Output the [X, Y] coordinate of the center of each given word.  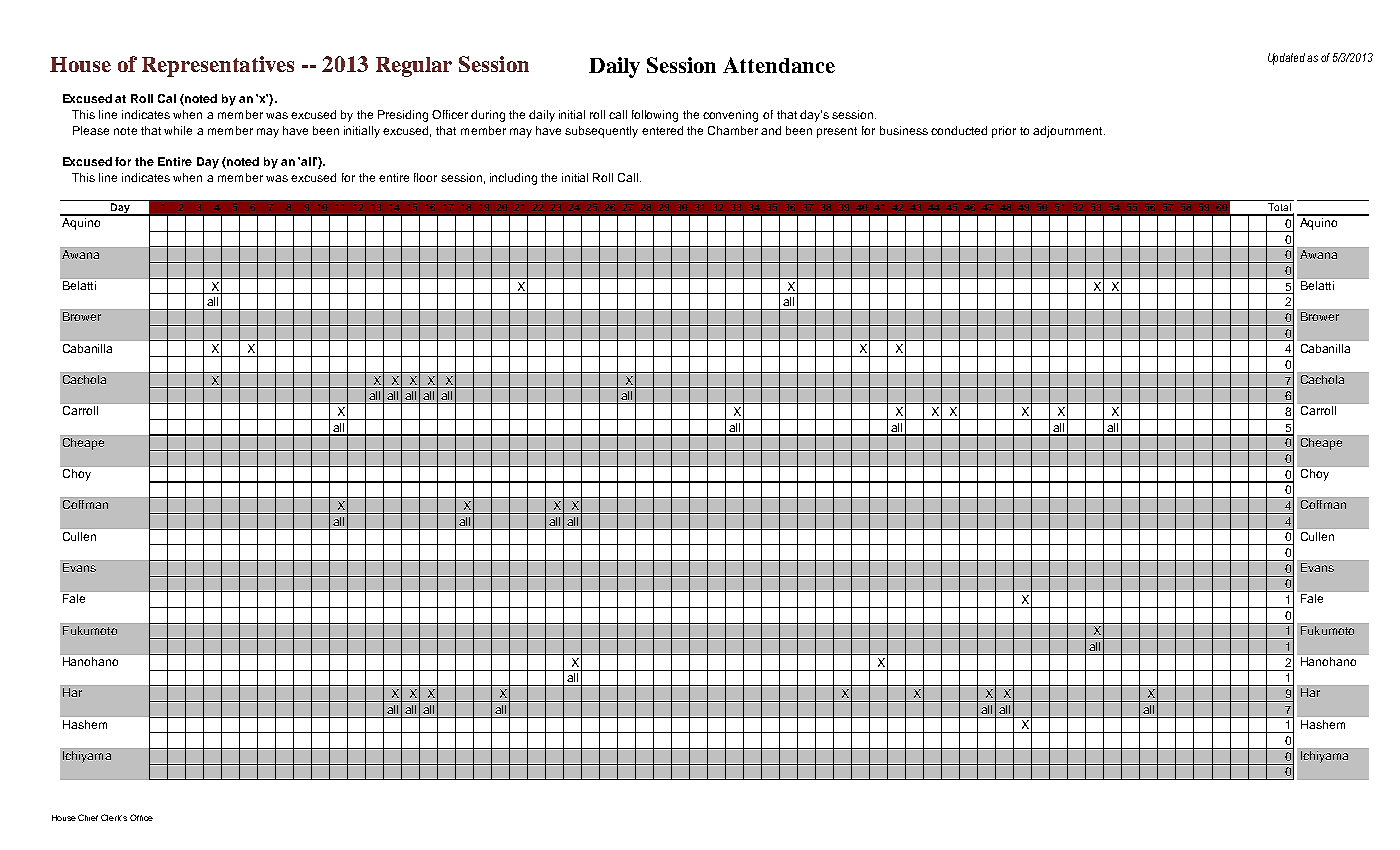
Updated [1288, 59]
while [178, 130]
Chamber [733, 130]
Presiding [403, 116]
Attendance [779, 65]
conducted [959, 130]
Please [91, 130]
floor [425, 177]
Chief [88, 817]
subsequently [601, 132]
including [513, 179]
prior [1004, 132]
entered [662, 130]
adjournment [1069, 132]
